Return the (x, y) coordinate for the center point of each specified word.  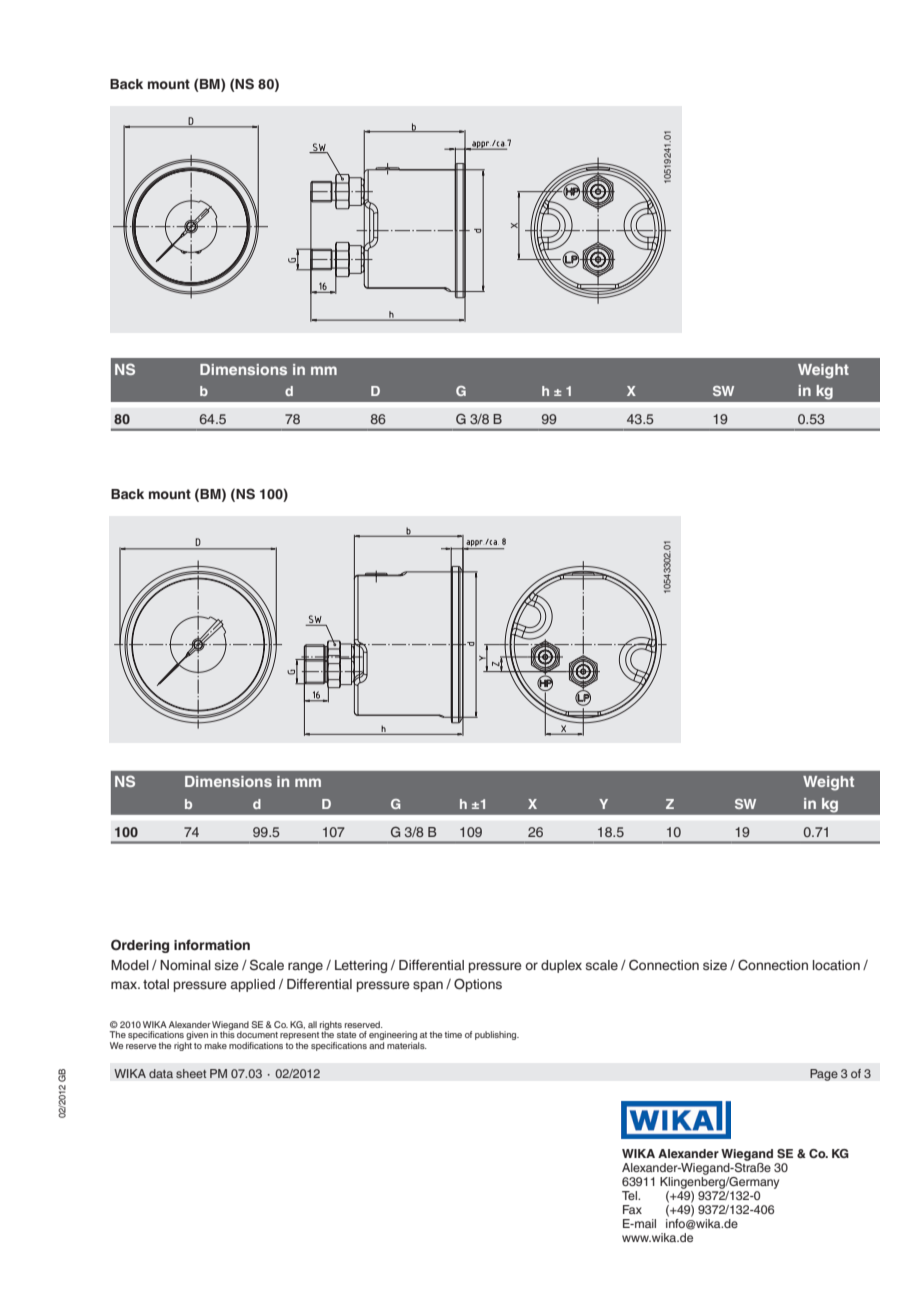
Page (824, 1075)
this (227, 1033)
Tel (630, 1195)
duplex (561, 966)
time (453, 1034)
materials (407, 1045)
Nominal (185, 965)
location (836, 965)
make (216, 1045)
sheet (191, 1073)
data (161, 1073)
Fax (632, 1209)
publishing (497, 1035)
